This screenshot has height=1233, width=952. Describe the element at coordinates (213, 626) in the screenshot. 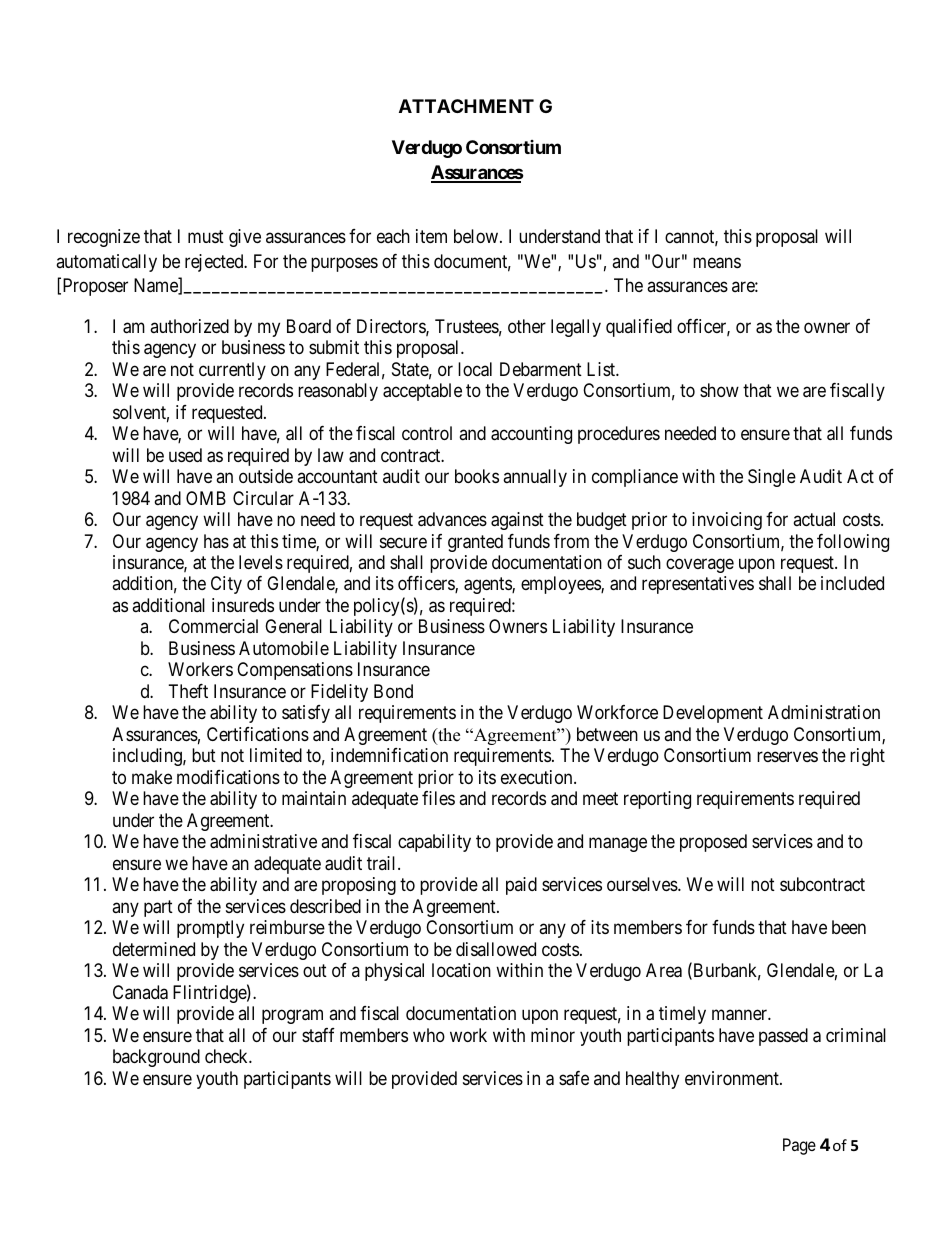

I see `Commercial` at that location.
